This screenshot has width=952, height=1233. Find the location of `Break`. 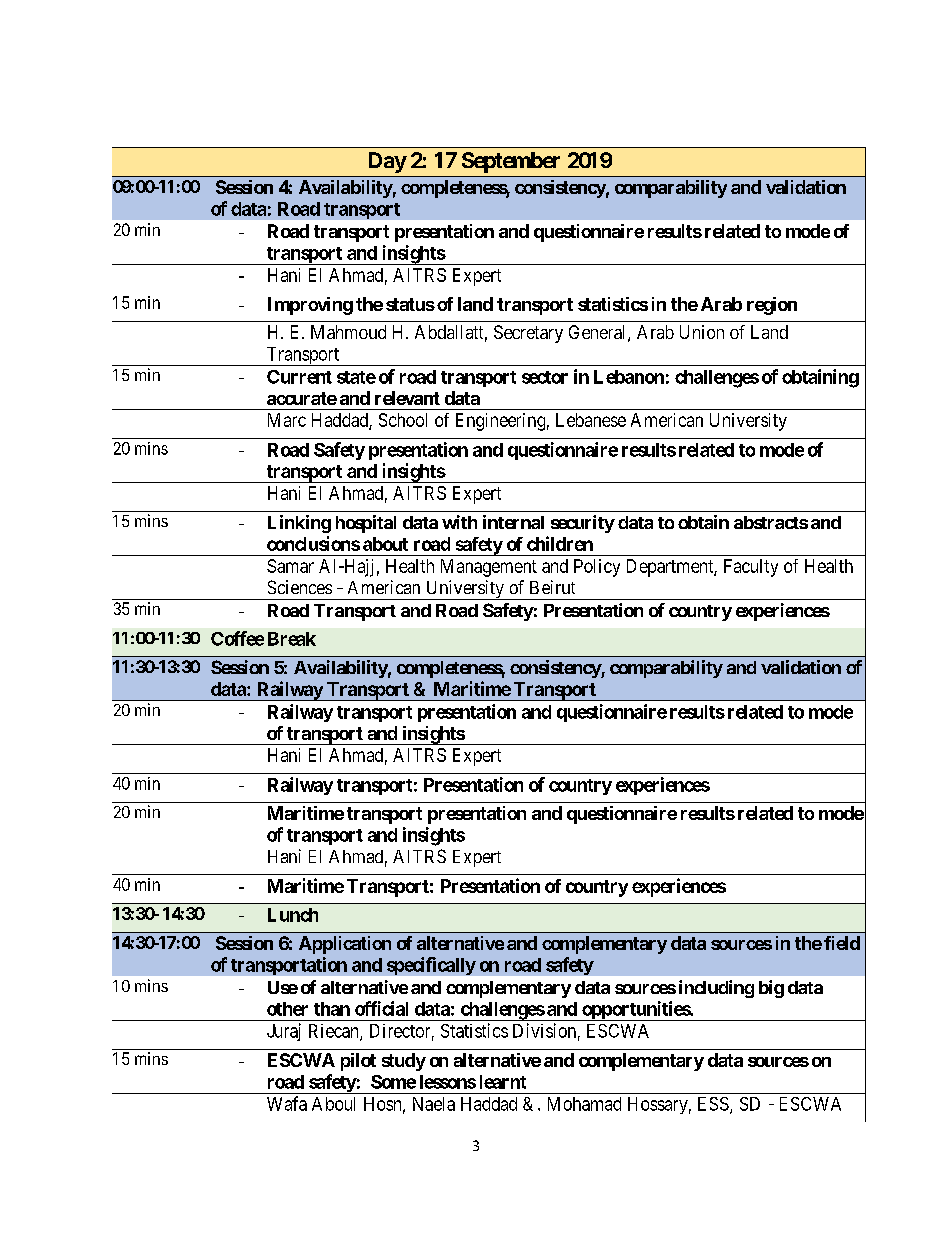

Break is located at coordinates (292, 639).
